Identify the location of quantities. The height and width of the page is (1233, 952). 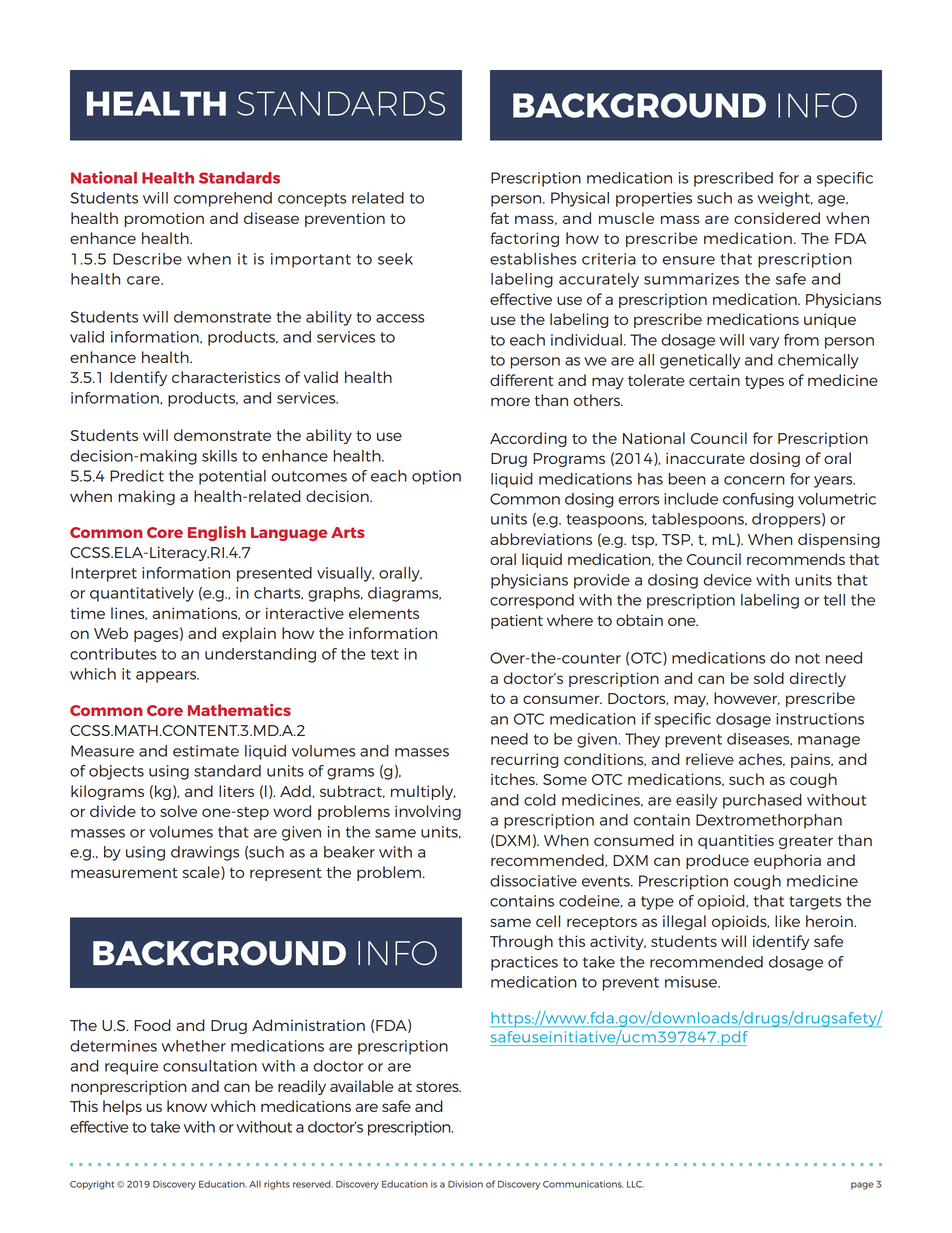
(736, 841).
